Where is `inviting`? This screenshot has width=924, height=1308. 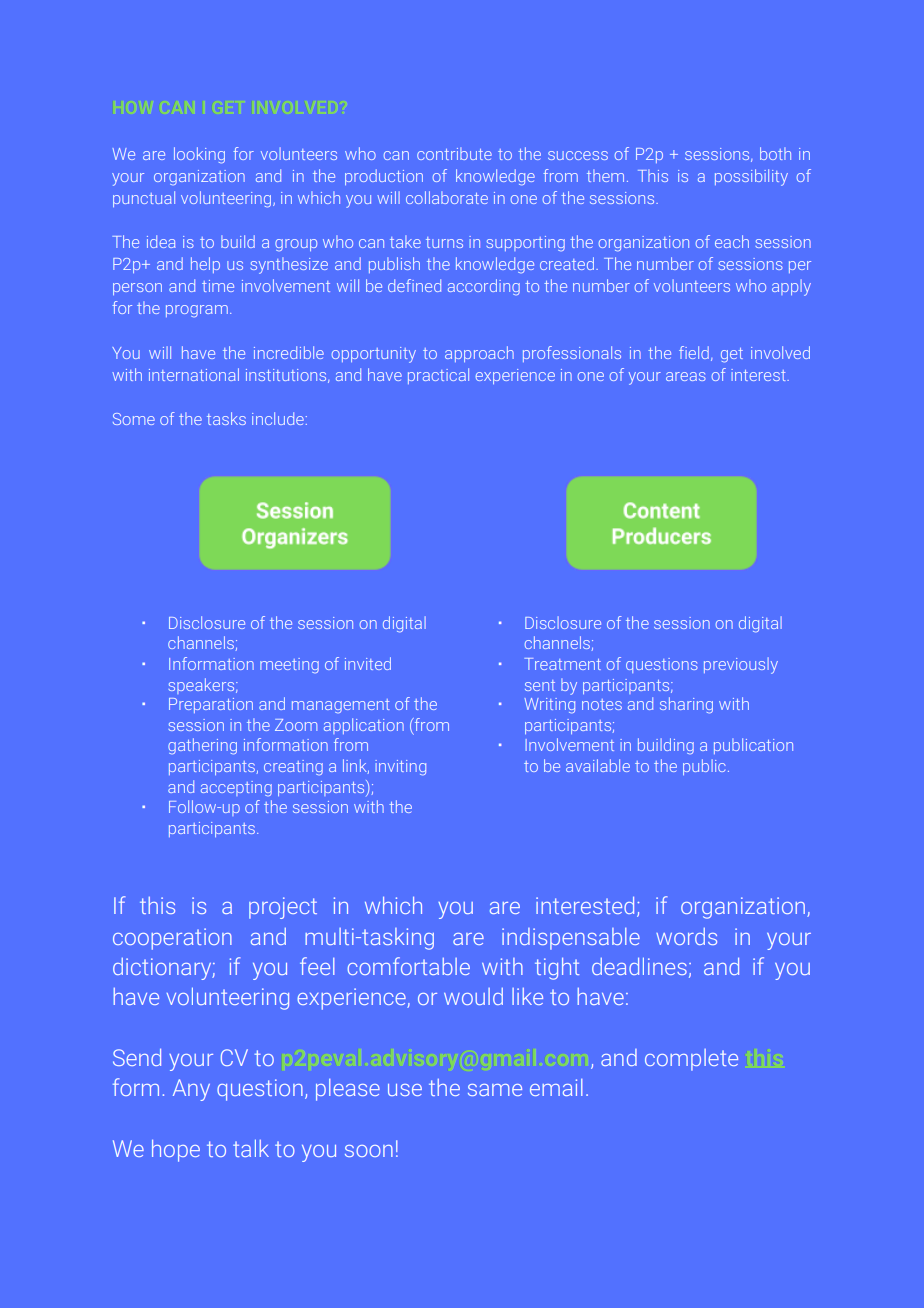
inviting is located at coordinates (400, 767).
